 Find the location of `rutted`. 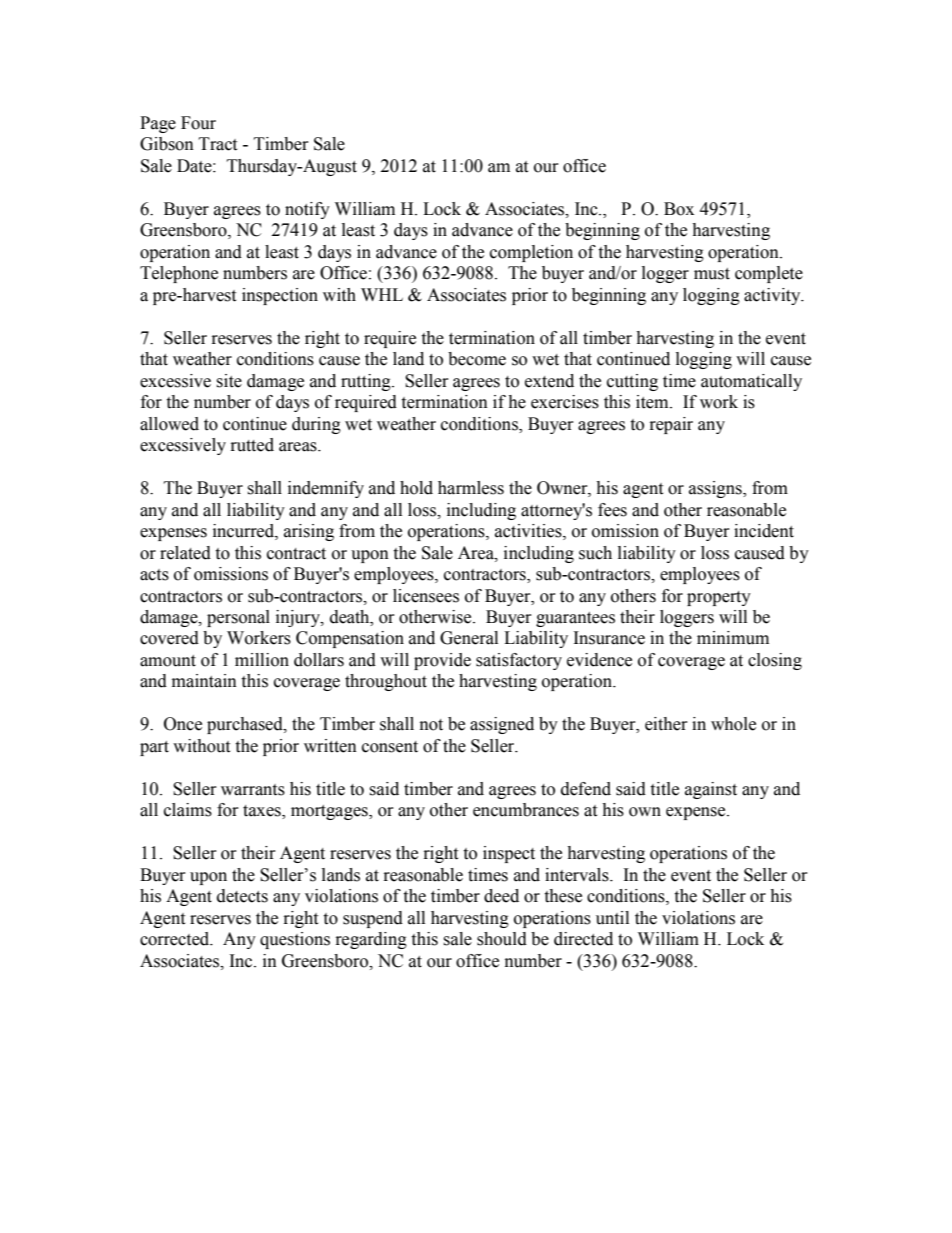

rutted is located at coordinates (252, 445).
